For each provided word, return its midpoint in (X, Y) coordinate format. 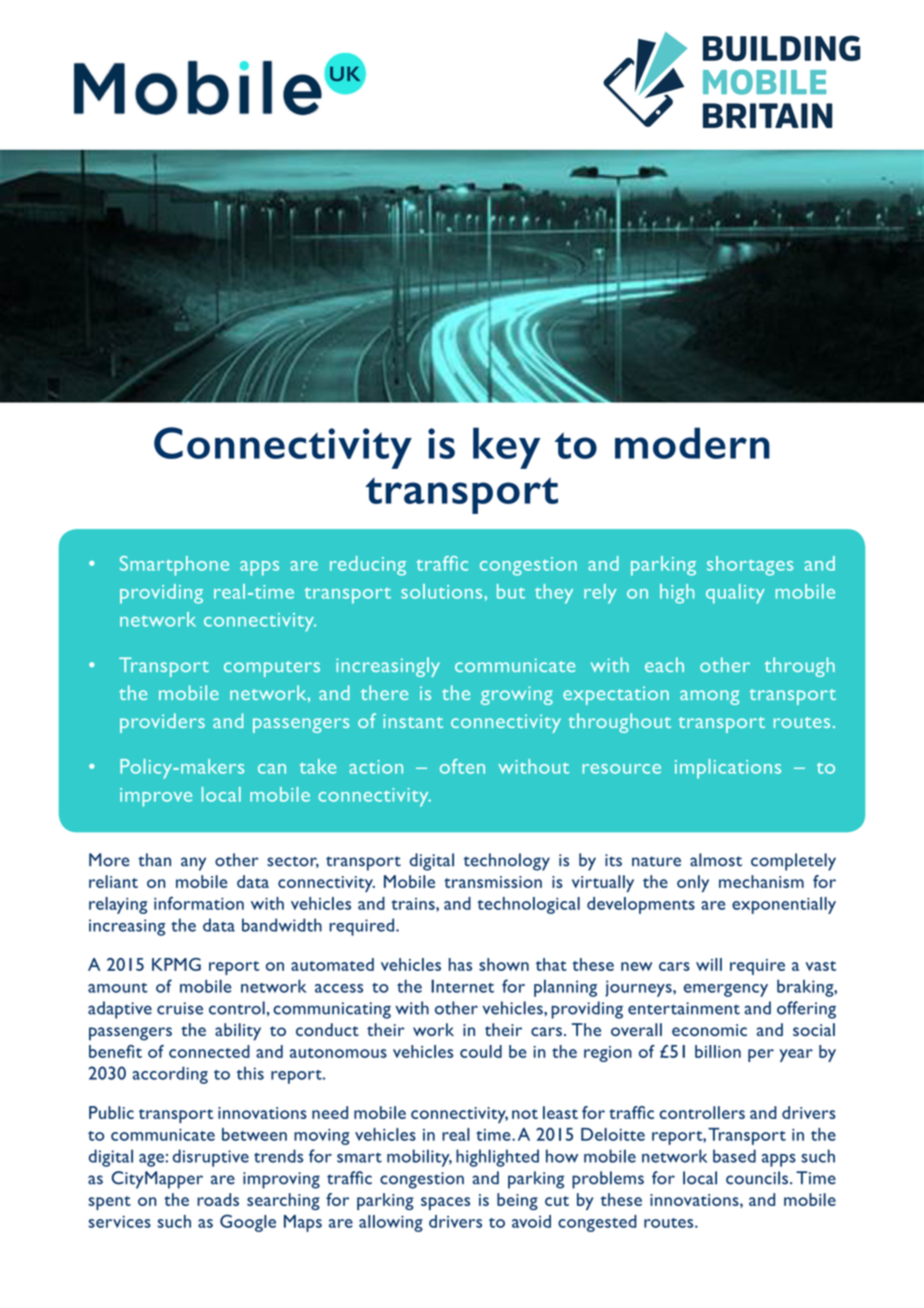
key (506, 448)
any (193, 864)
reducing (368, 566)
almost (716, 860)
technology (507, 862)
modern (692, 443)
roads (218, 1199)
